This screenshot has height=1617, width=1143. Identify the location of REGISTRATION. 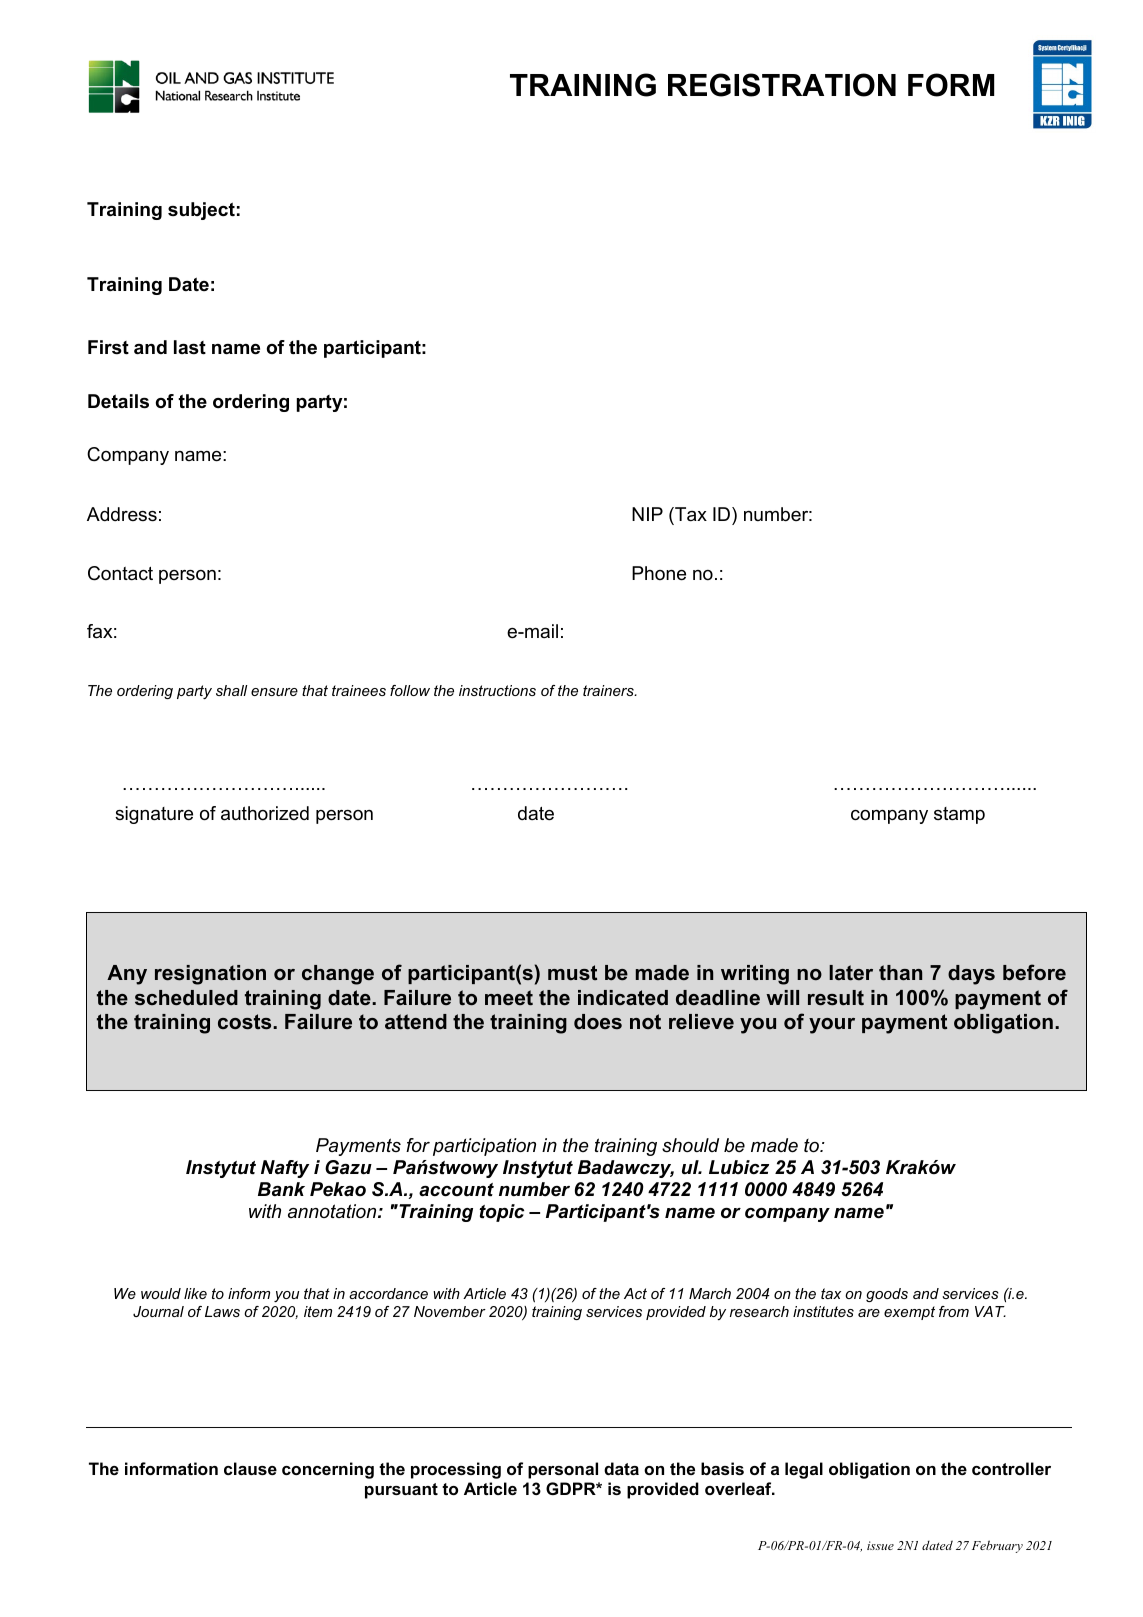
(782, 85).
